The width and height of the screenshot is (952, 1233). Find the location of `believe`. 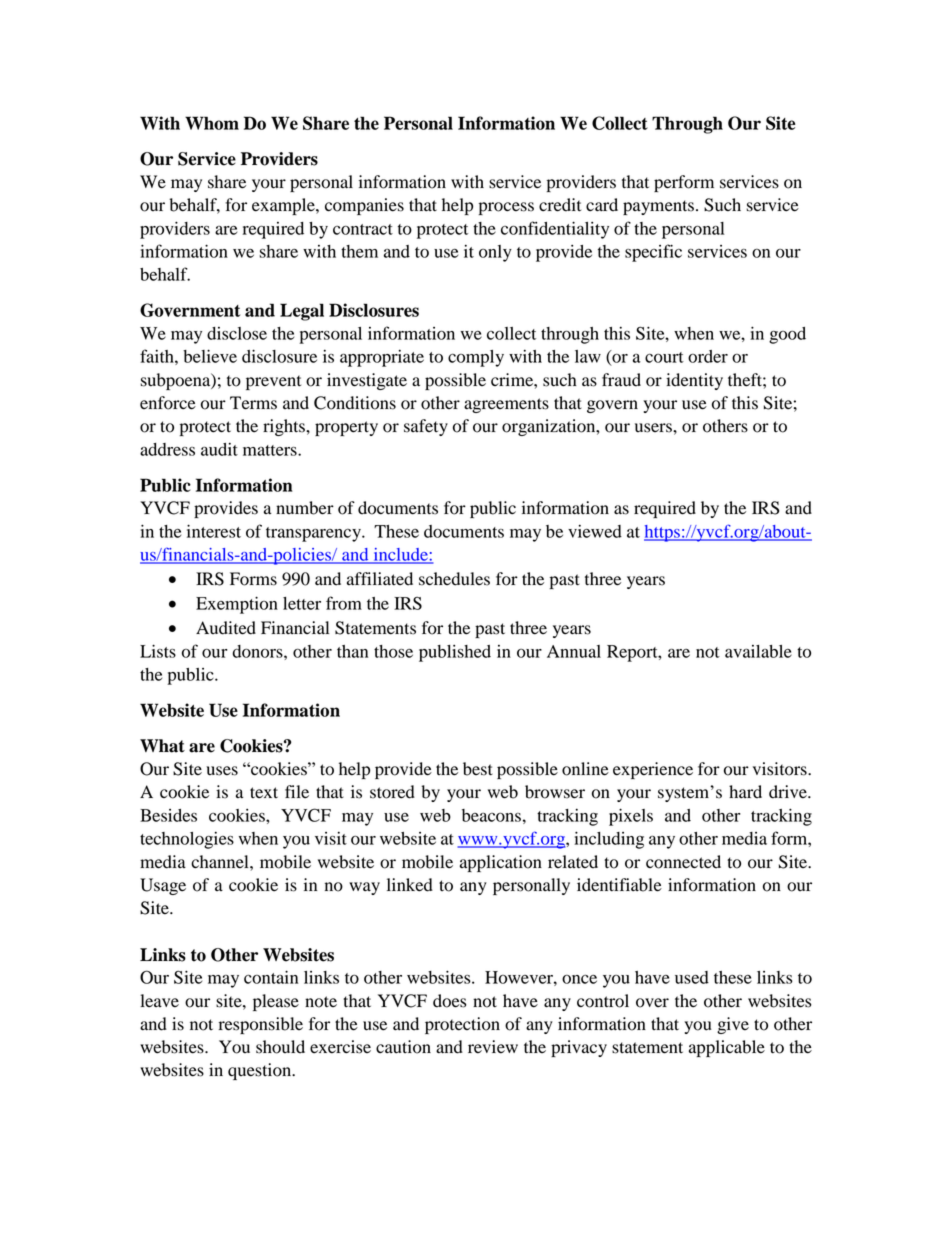

believe is located at coordinates (210, 356).
